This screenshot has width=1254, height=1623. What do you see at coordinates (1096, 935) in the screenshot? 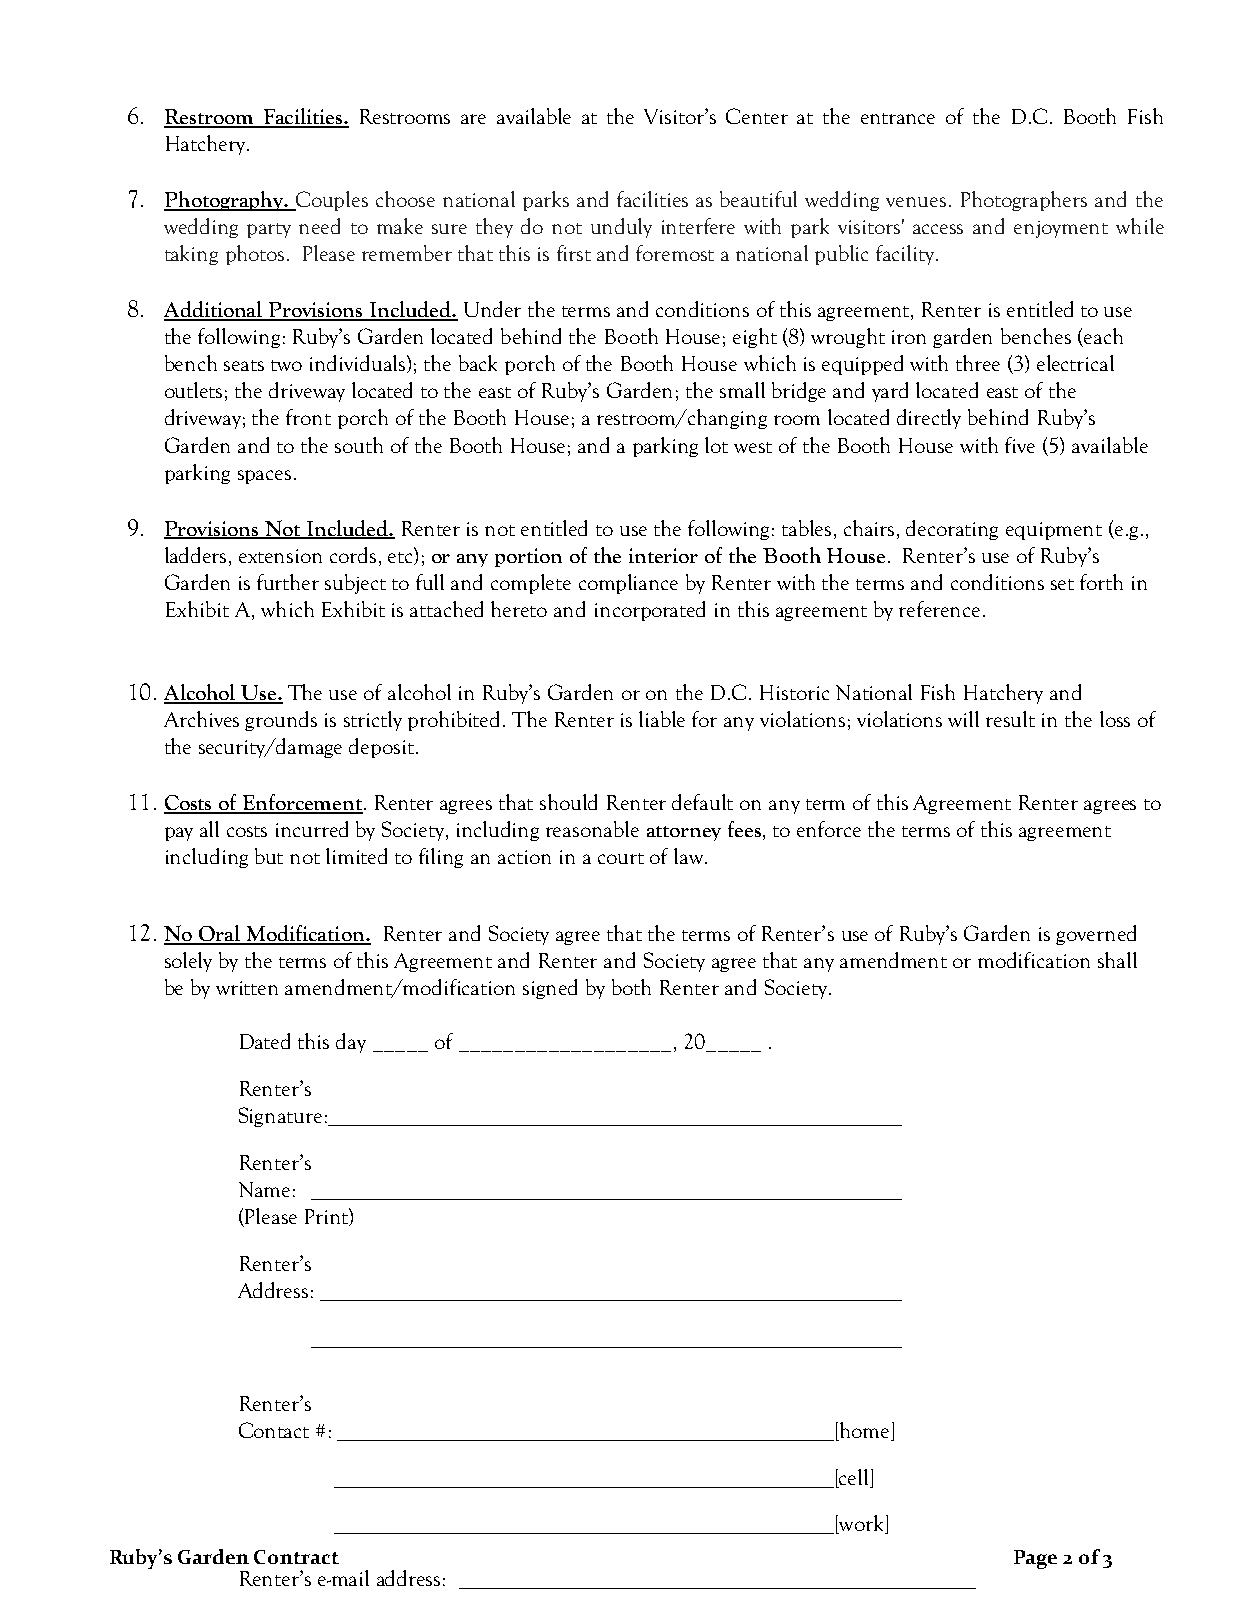
I see `governed` at bounding box center [1096, 935].
